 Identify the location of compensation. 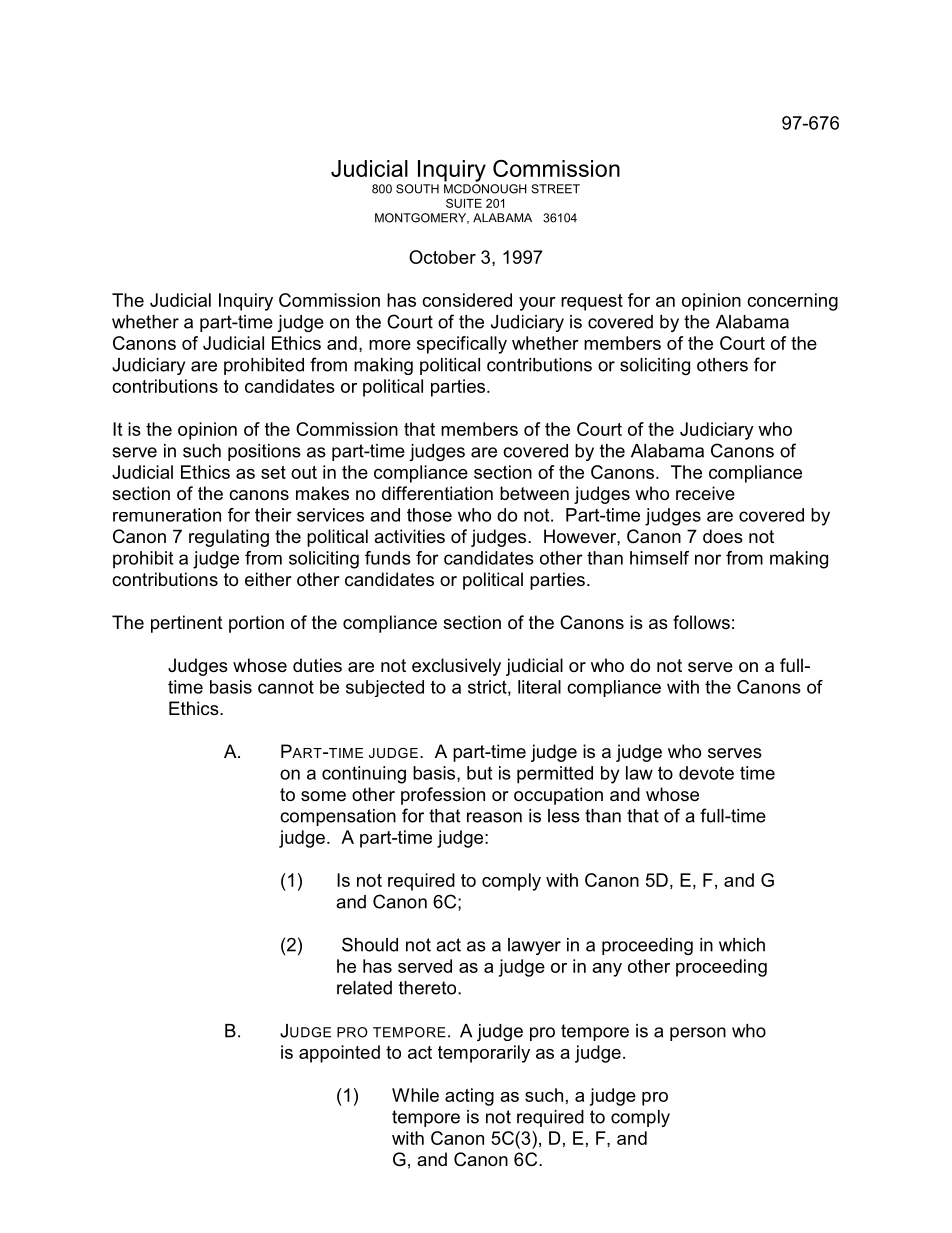
(338, 817).
